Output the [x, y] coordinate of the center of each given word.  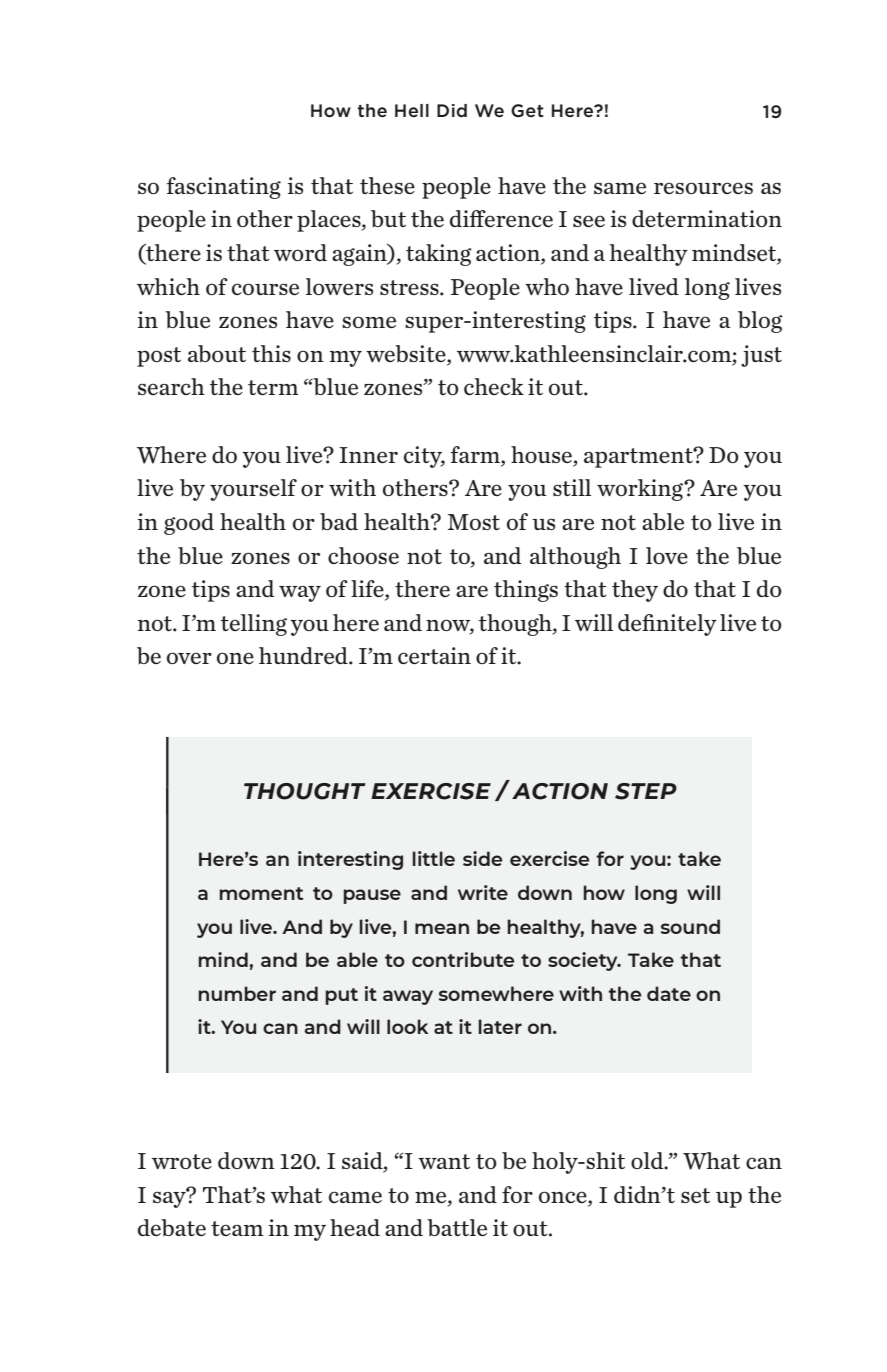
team [237, 1228]
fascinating [224, 188]
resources [703, 188]
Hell [412, 110]
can [764, 1163]
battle [457, 1227]
